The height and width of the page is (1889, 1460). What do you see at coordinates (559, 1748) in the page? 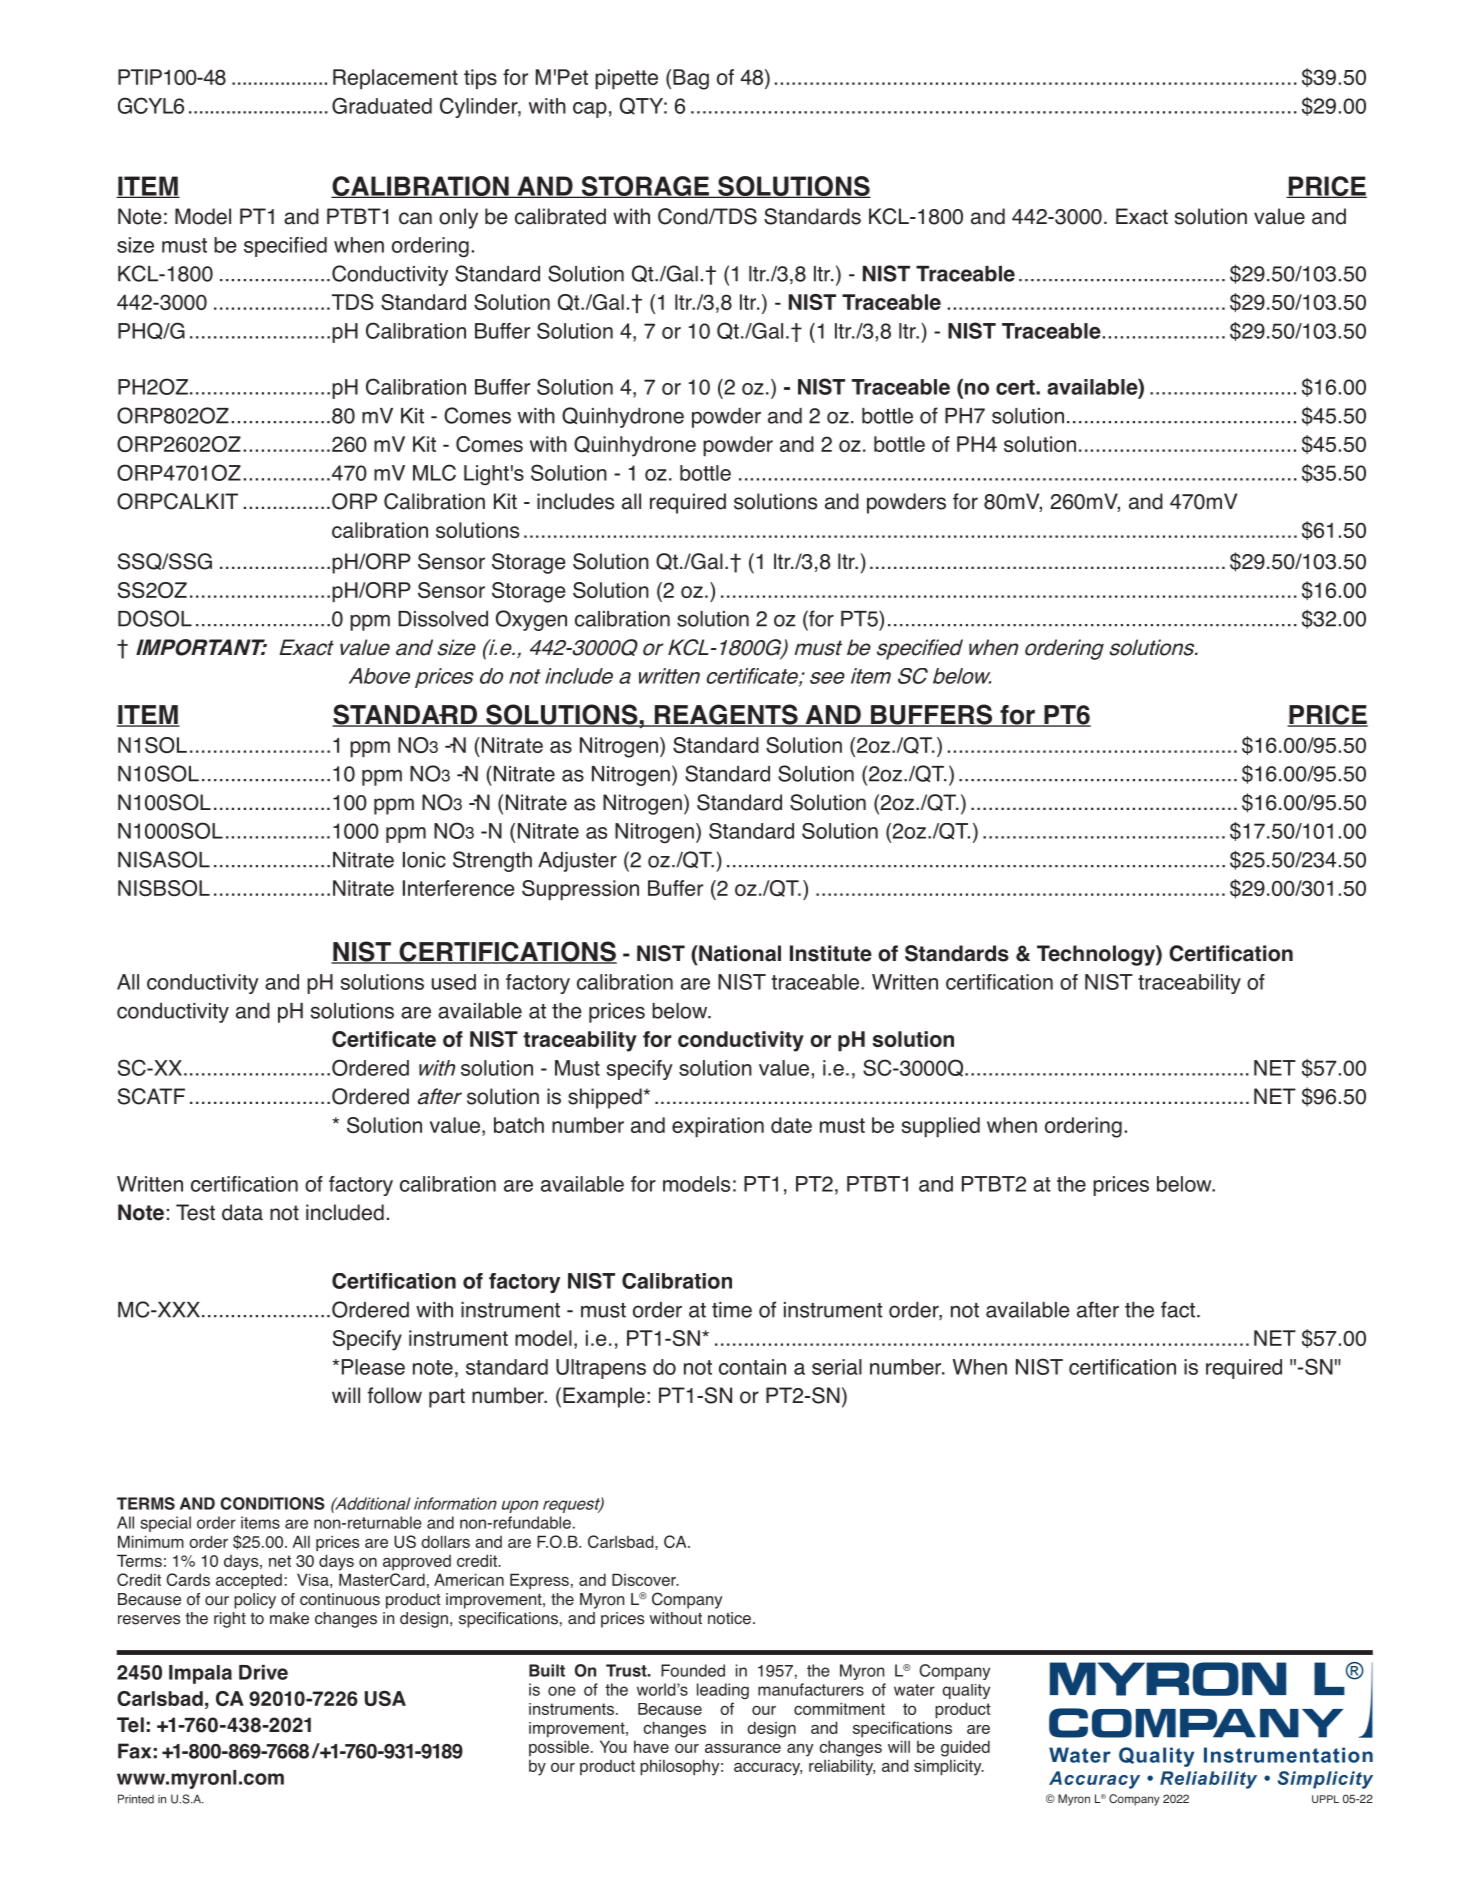
I see `possible` at bounding box center [559, 1748].
